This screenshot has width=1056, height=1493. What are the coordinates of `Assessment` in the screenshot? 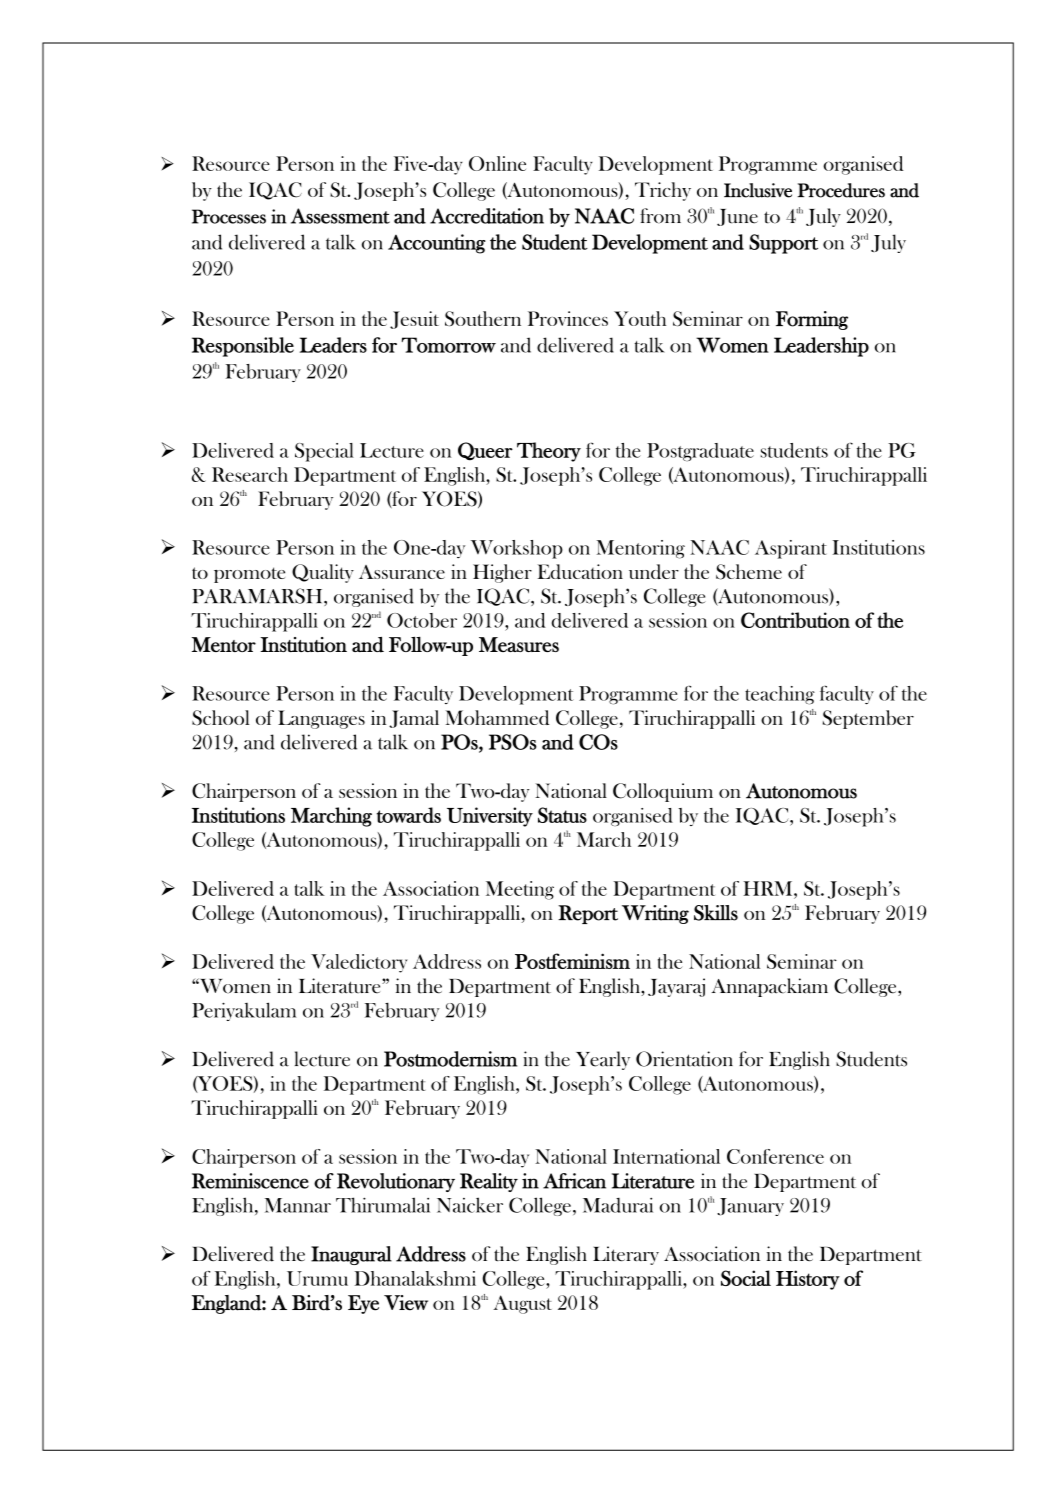 It's located at (340, 216).
